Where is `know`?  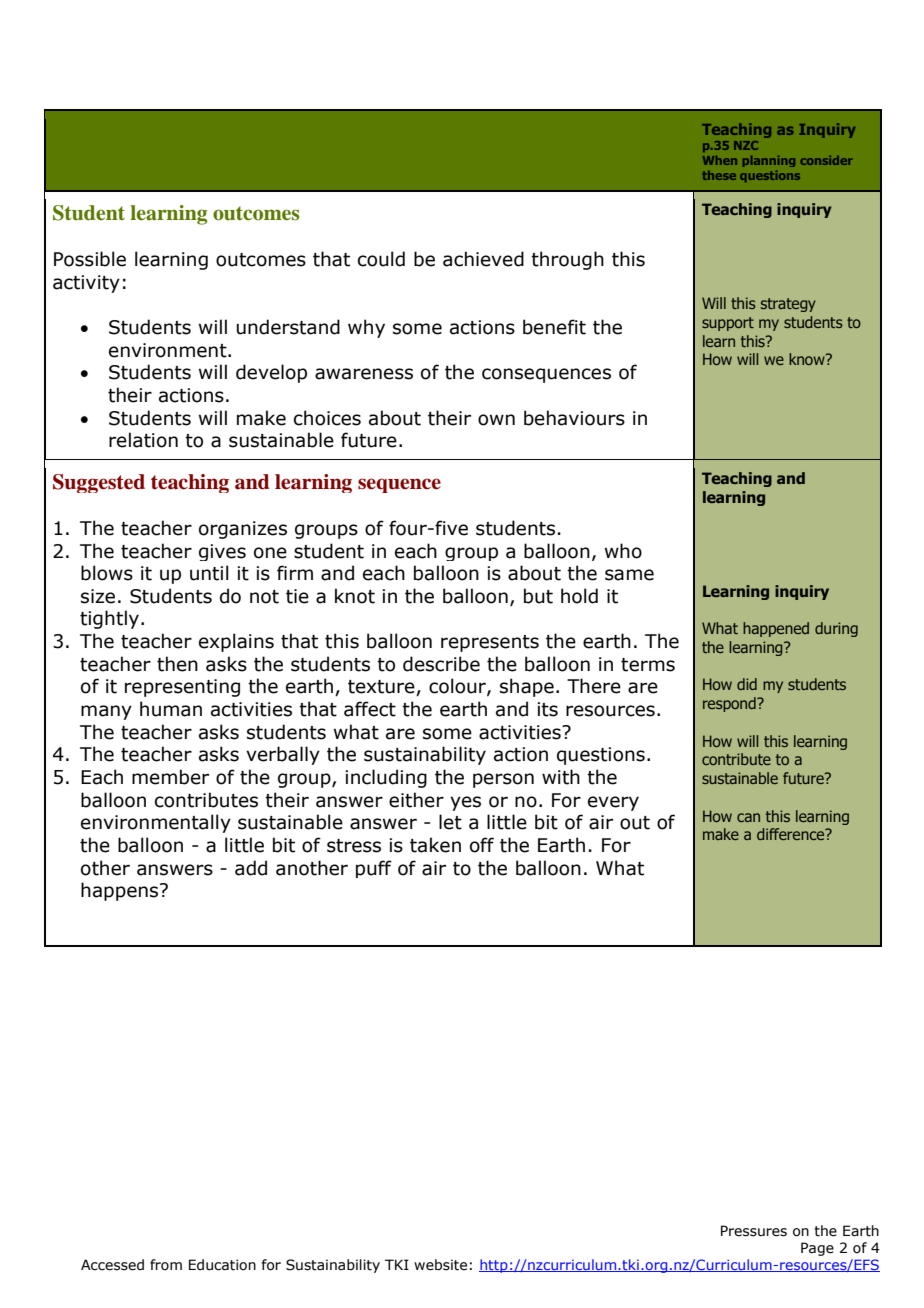 know is located at coordinates (808, 359).
